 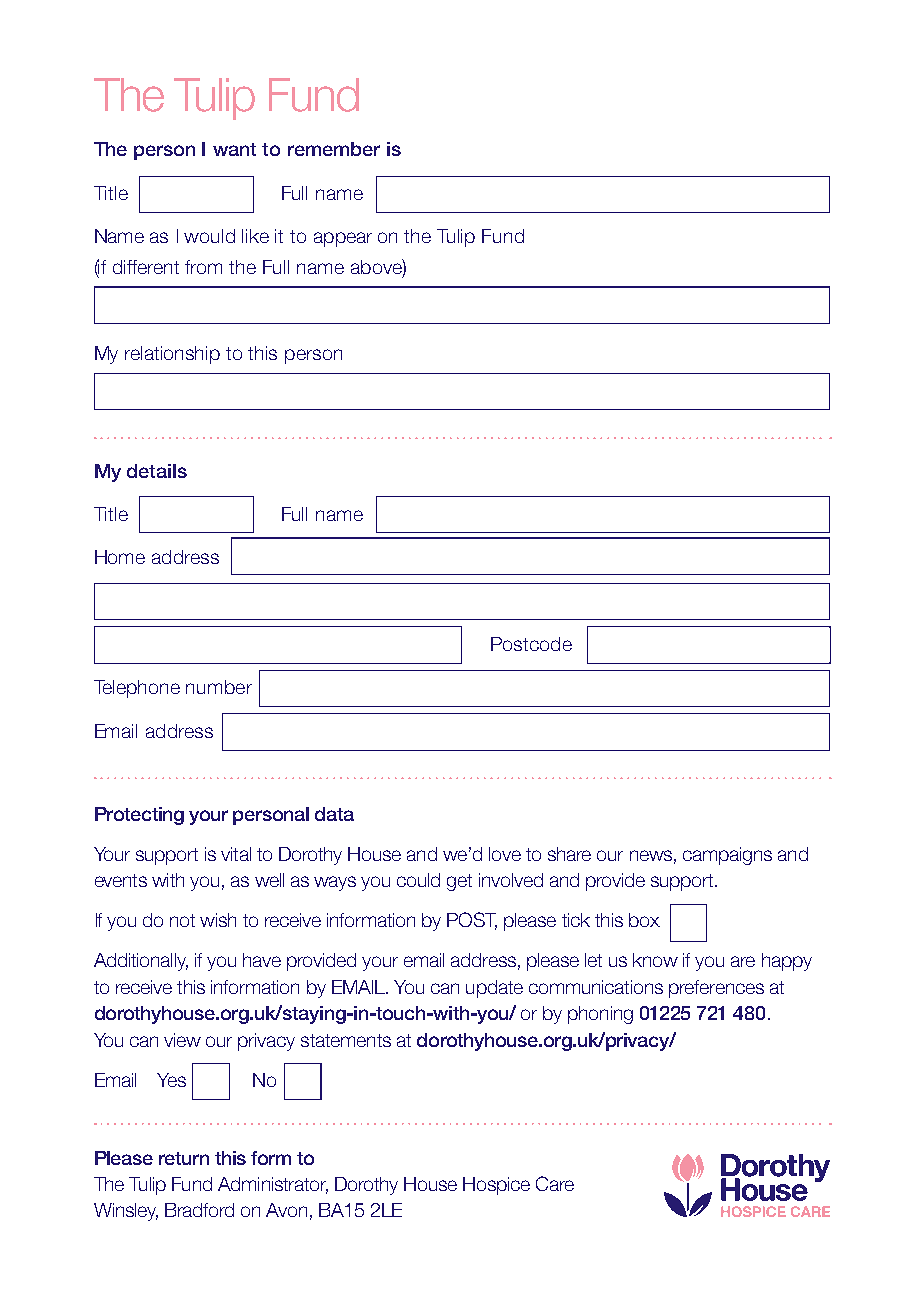 What do you see at coordinates (234, 149) in the page?
I see `want` at bounding box center [234, 149].
